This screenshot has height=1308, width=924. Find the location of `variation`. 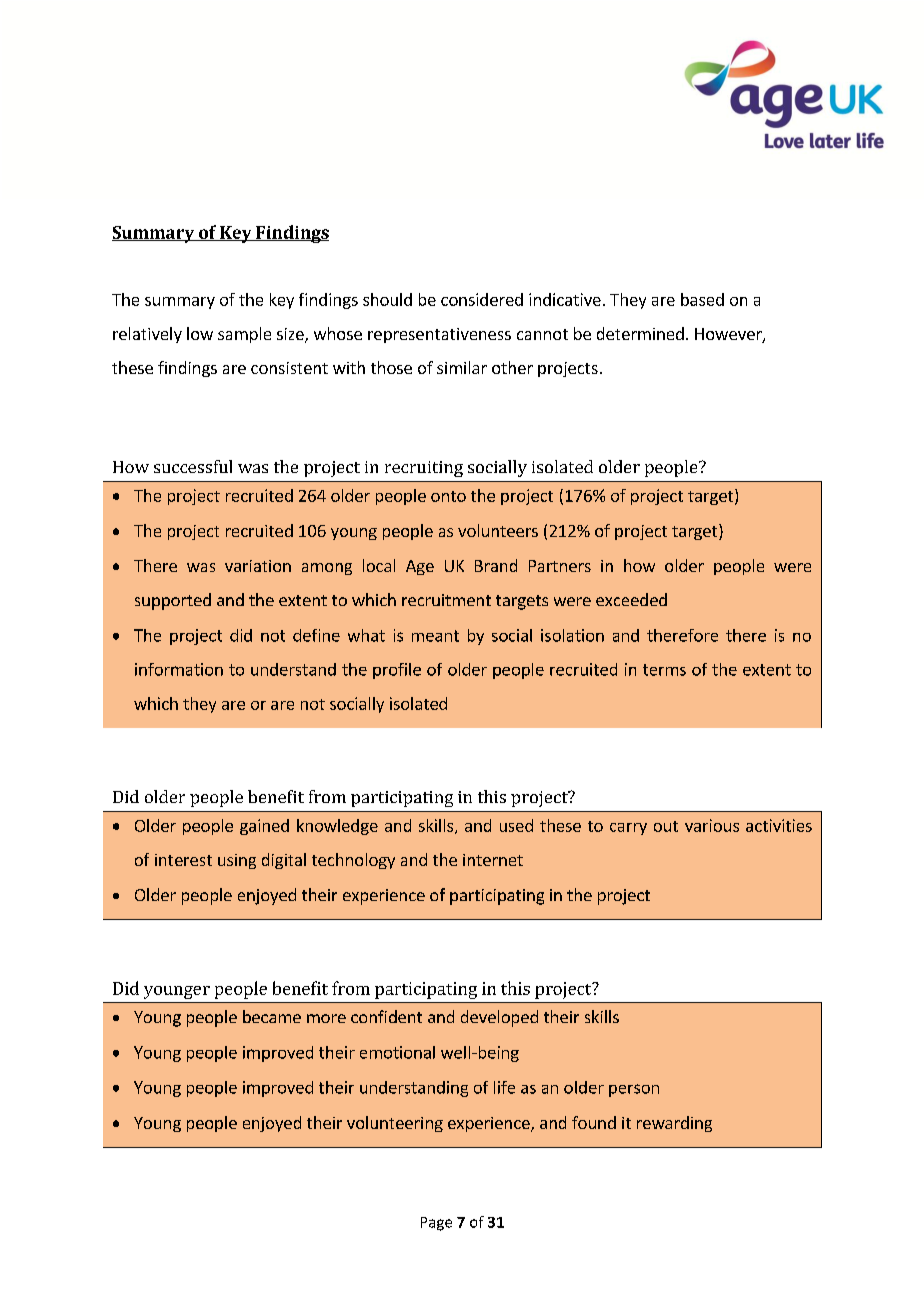

variation is located at coordinates (258, 566).
